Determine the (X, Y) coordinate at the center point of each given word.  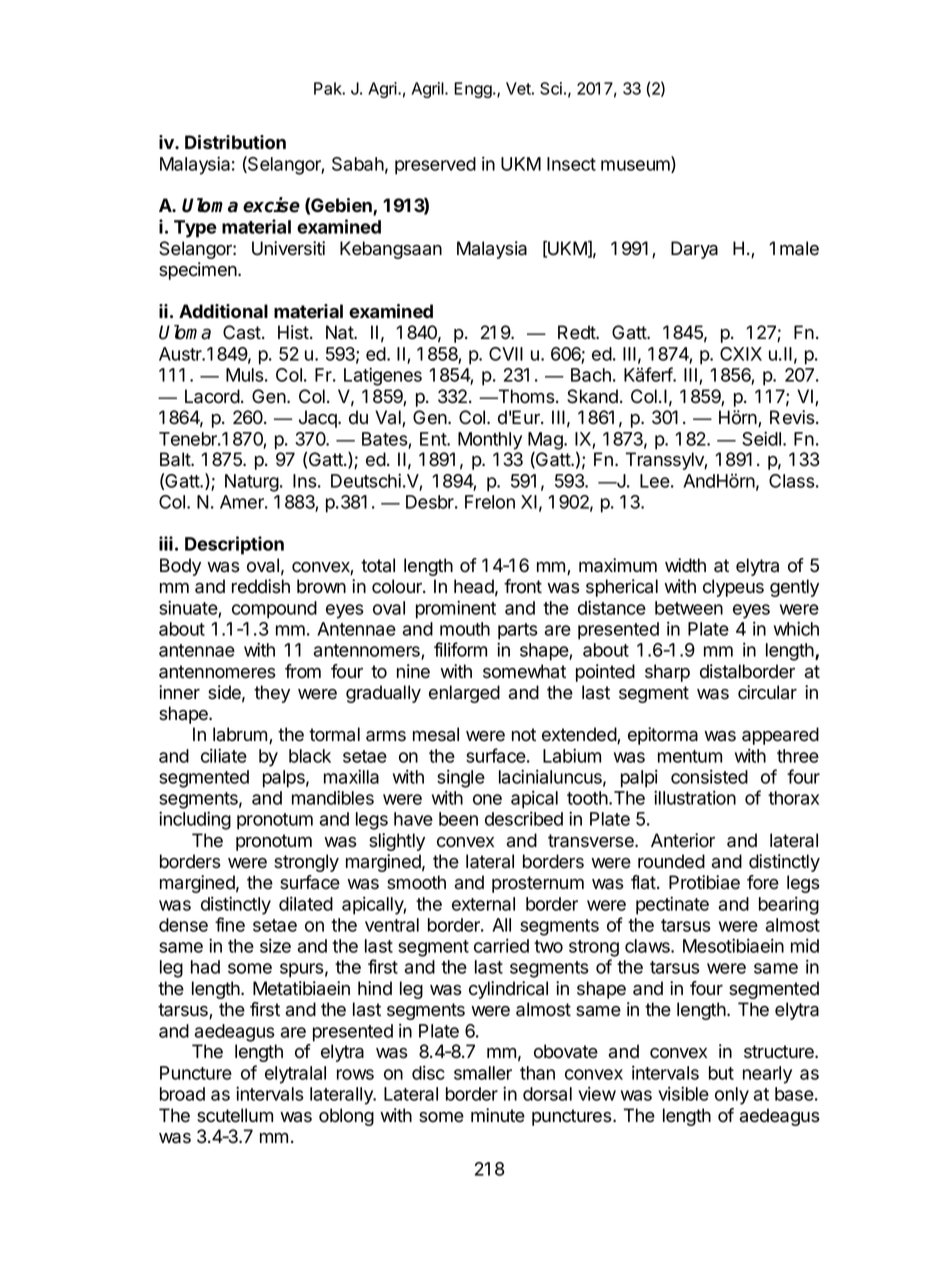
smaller (483, 1073)
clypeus (733, 588)
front (523, 586)
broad (182, 1094)
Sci (551, 88)
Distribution (235, 142)
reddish (261, 586)
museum (636, 166)
